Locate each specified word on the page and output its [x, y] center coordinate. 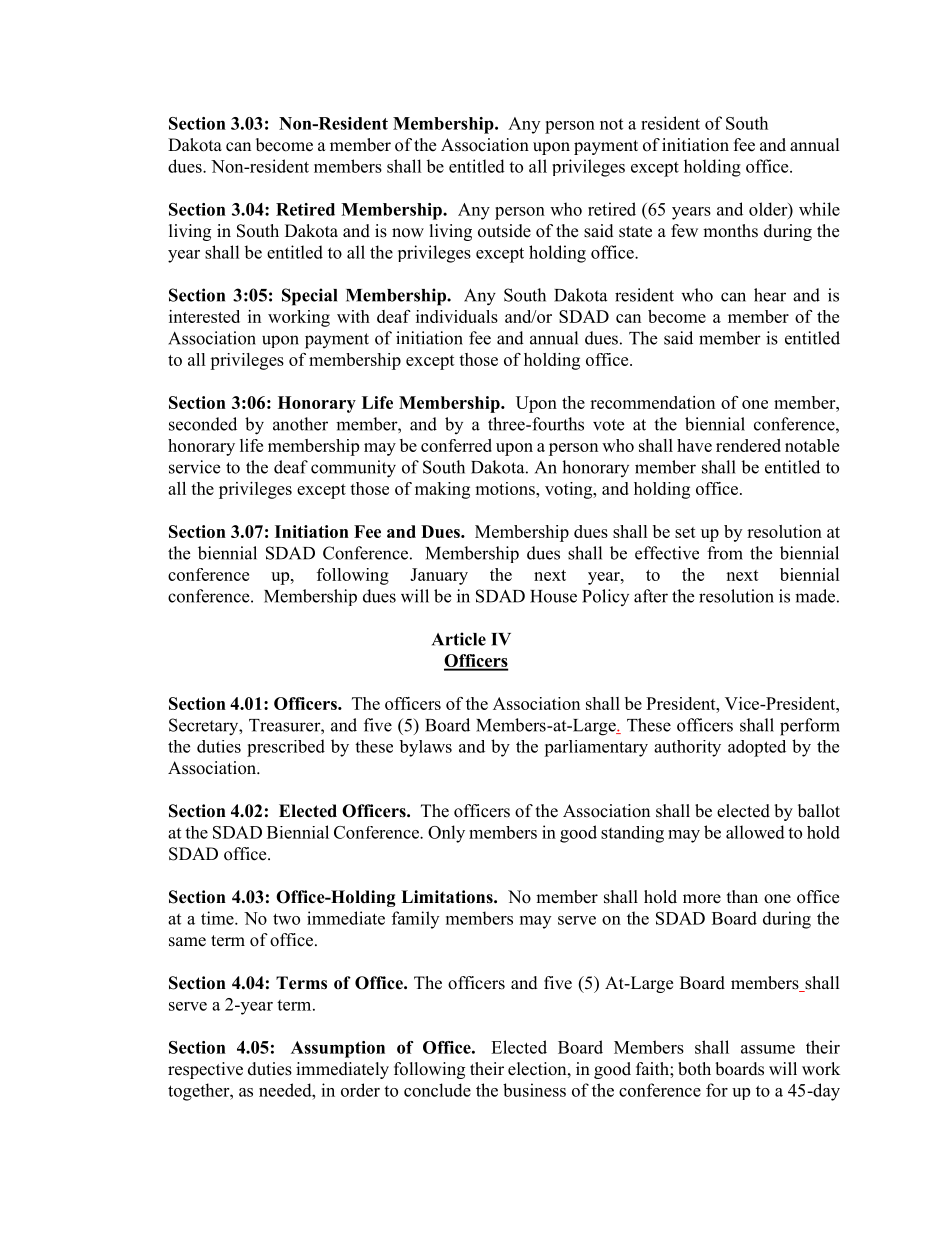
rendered [748, 445]
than [742, 896]
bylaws [425, 748]
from [725, 553]
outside [504, 231]
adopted [757, 748]
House [553, 596]
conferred [456, 445]
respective [205, 1070]
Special [309, 297]
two [286, 919]
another [300, 424]
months [730, 231]
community [353, 469]
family [415, 920]
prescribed [286, 748]
